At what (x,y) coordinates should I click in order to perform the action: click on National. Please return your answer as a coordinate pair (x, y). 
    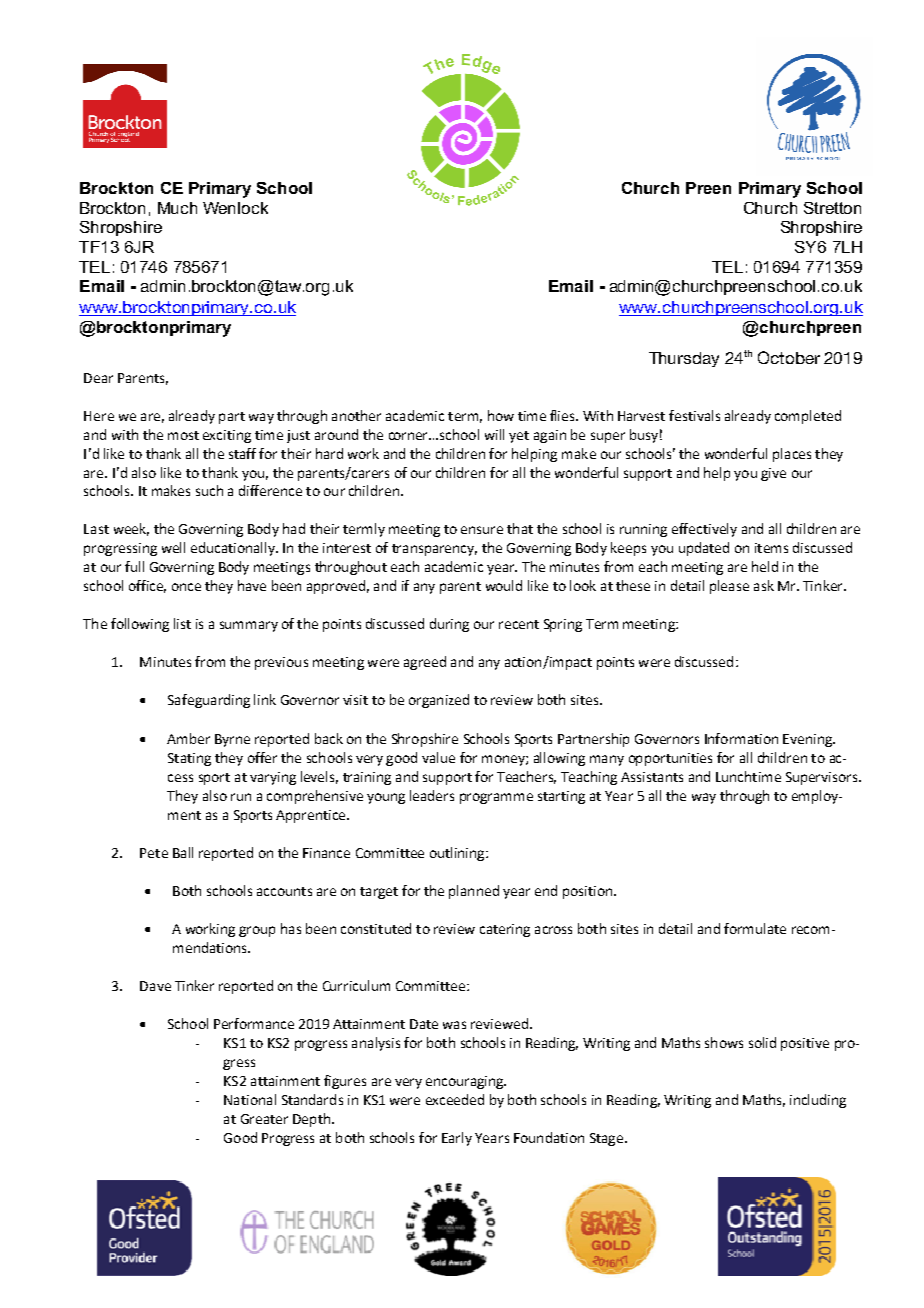
    Looking at the image, I should click on (250, 1099).
